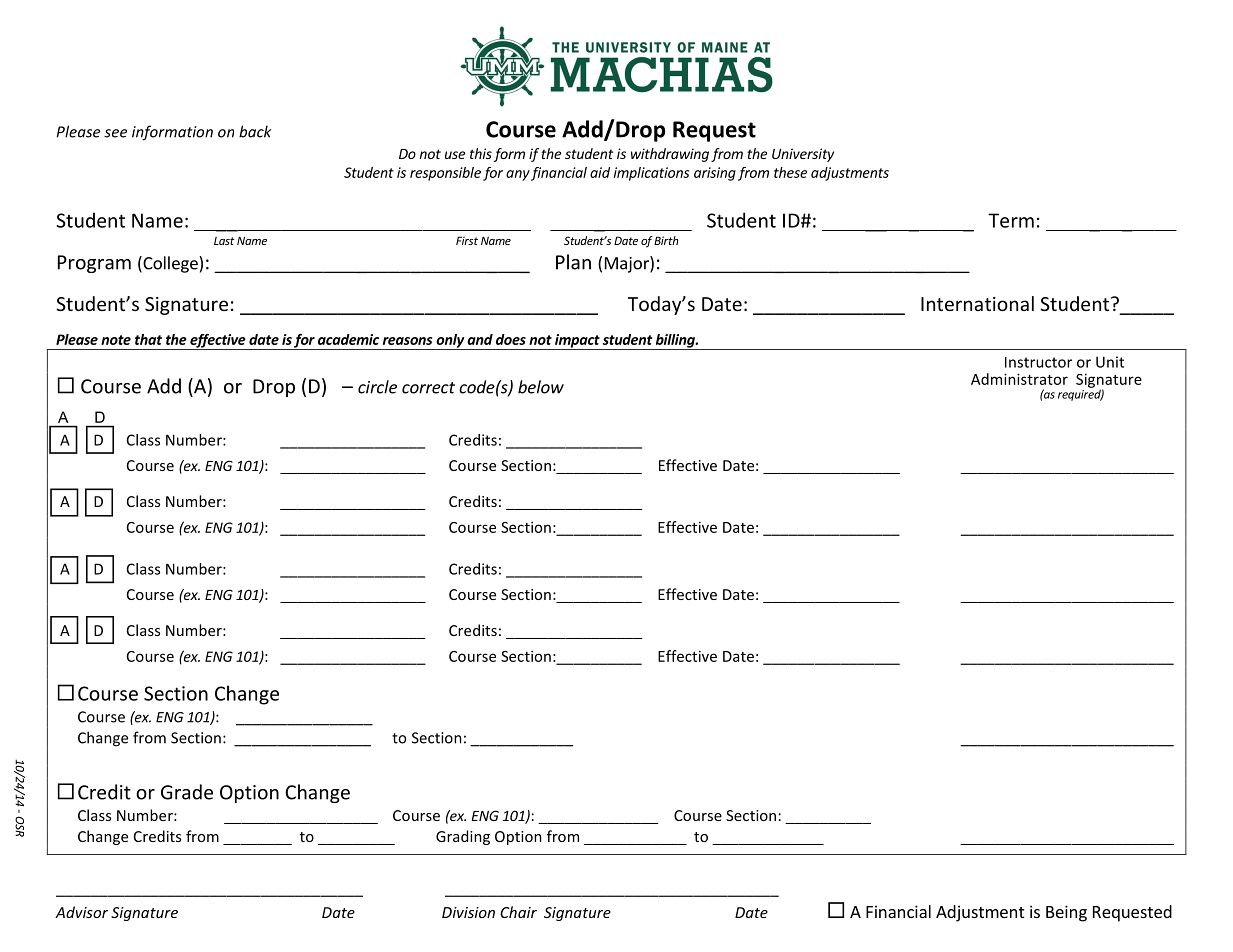 This image has width=1233, height=952. I want to click on aid, so click(600, 172).
